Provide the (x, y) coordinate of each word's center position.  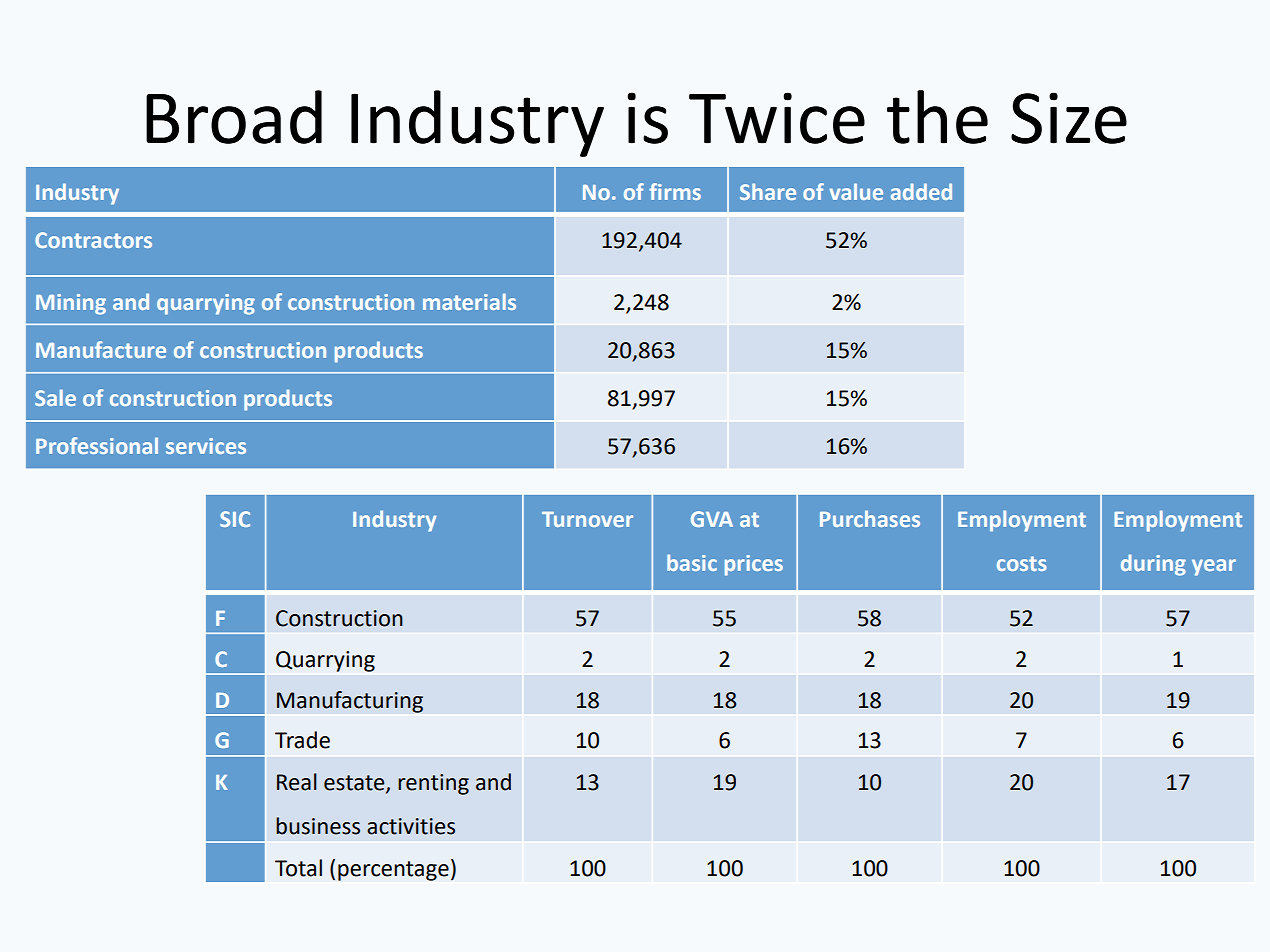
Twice (777, 118)
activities (411, 826)
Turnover (587, 519)
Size (1069, 118)
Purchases (870, 518)
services (206, 446)
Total (298, 868)
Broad (234, 117)
